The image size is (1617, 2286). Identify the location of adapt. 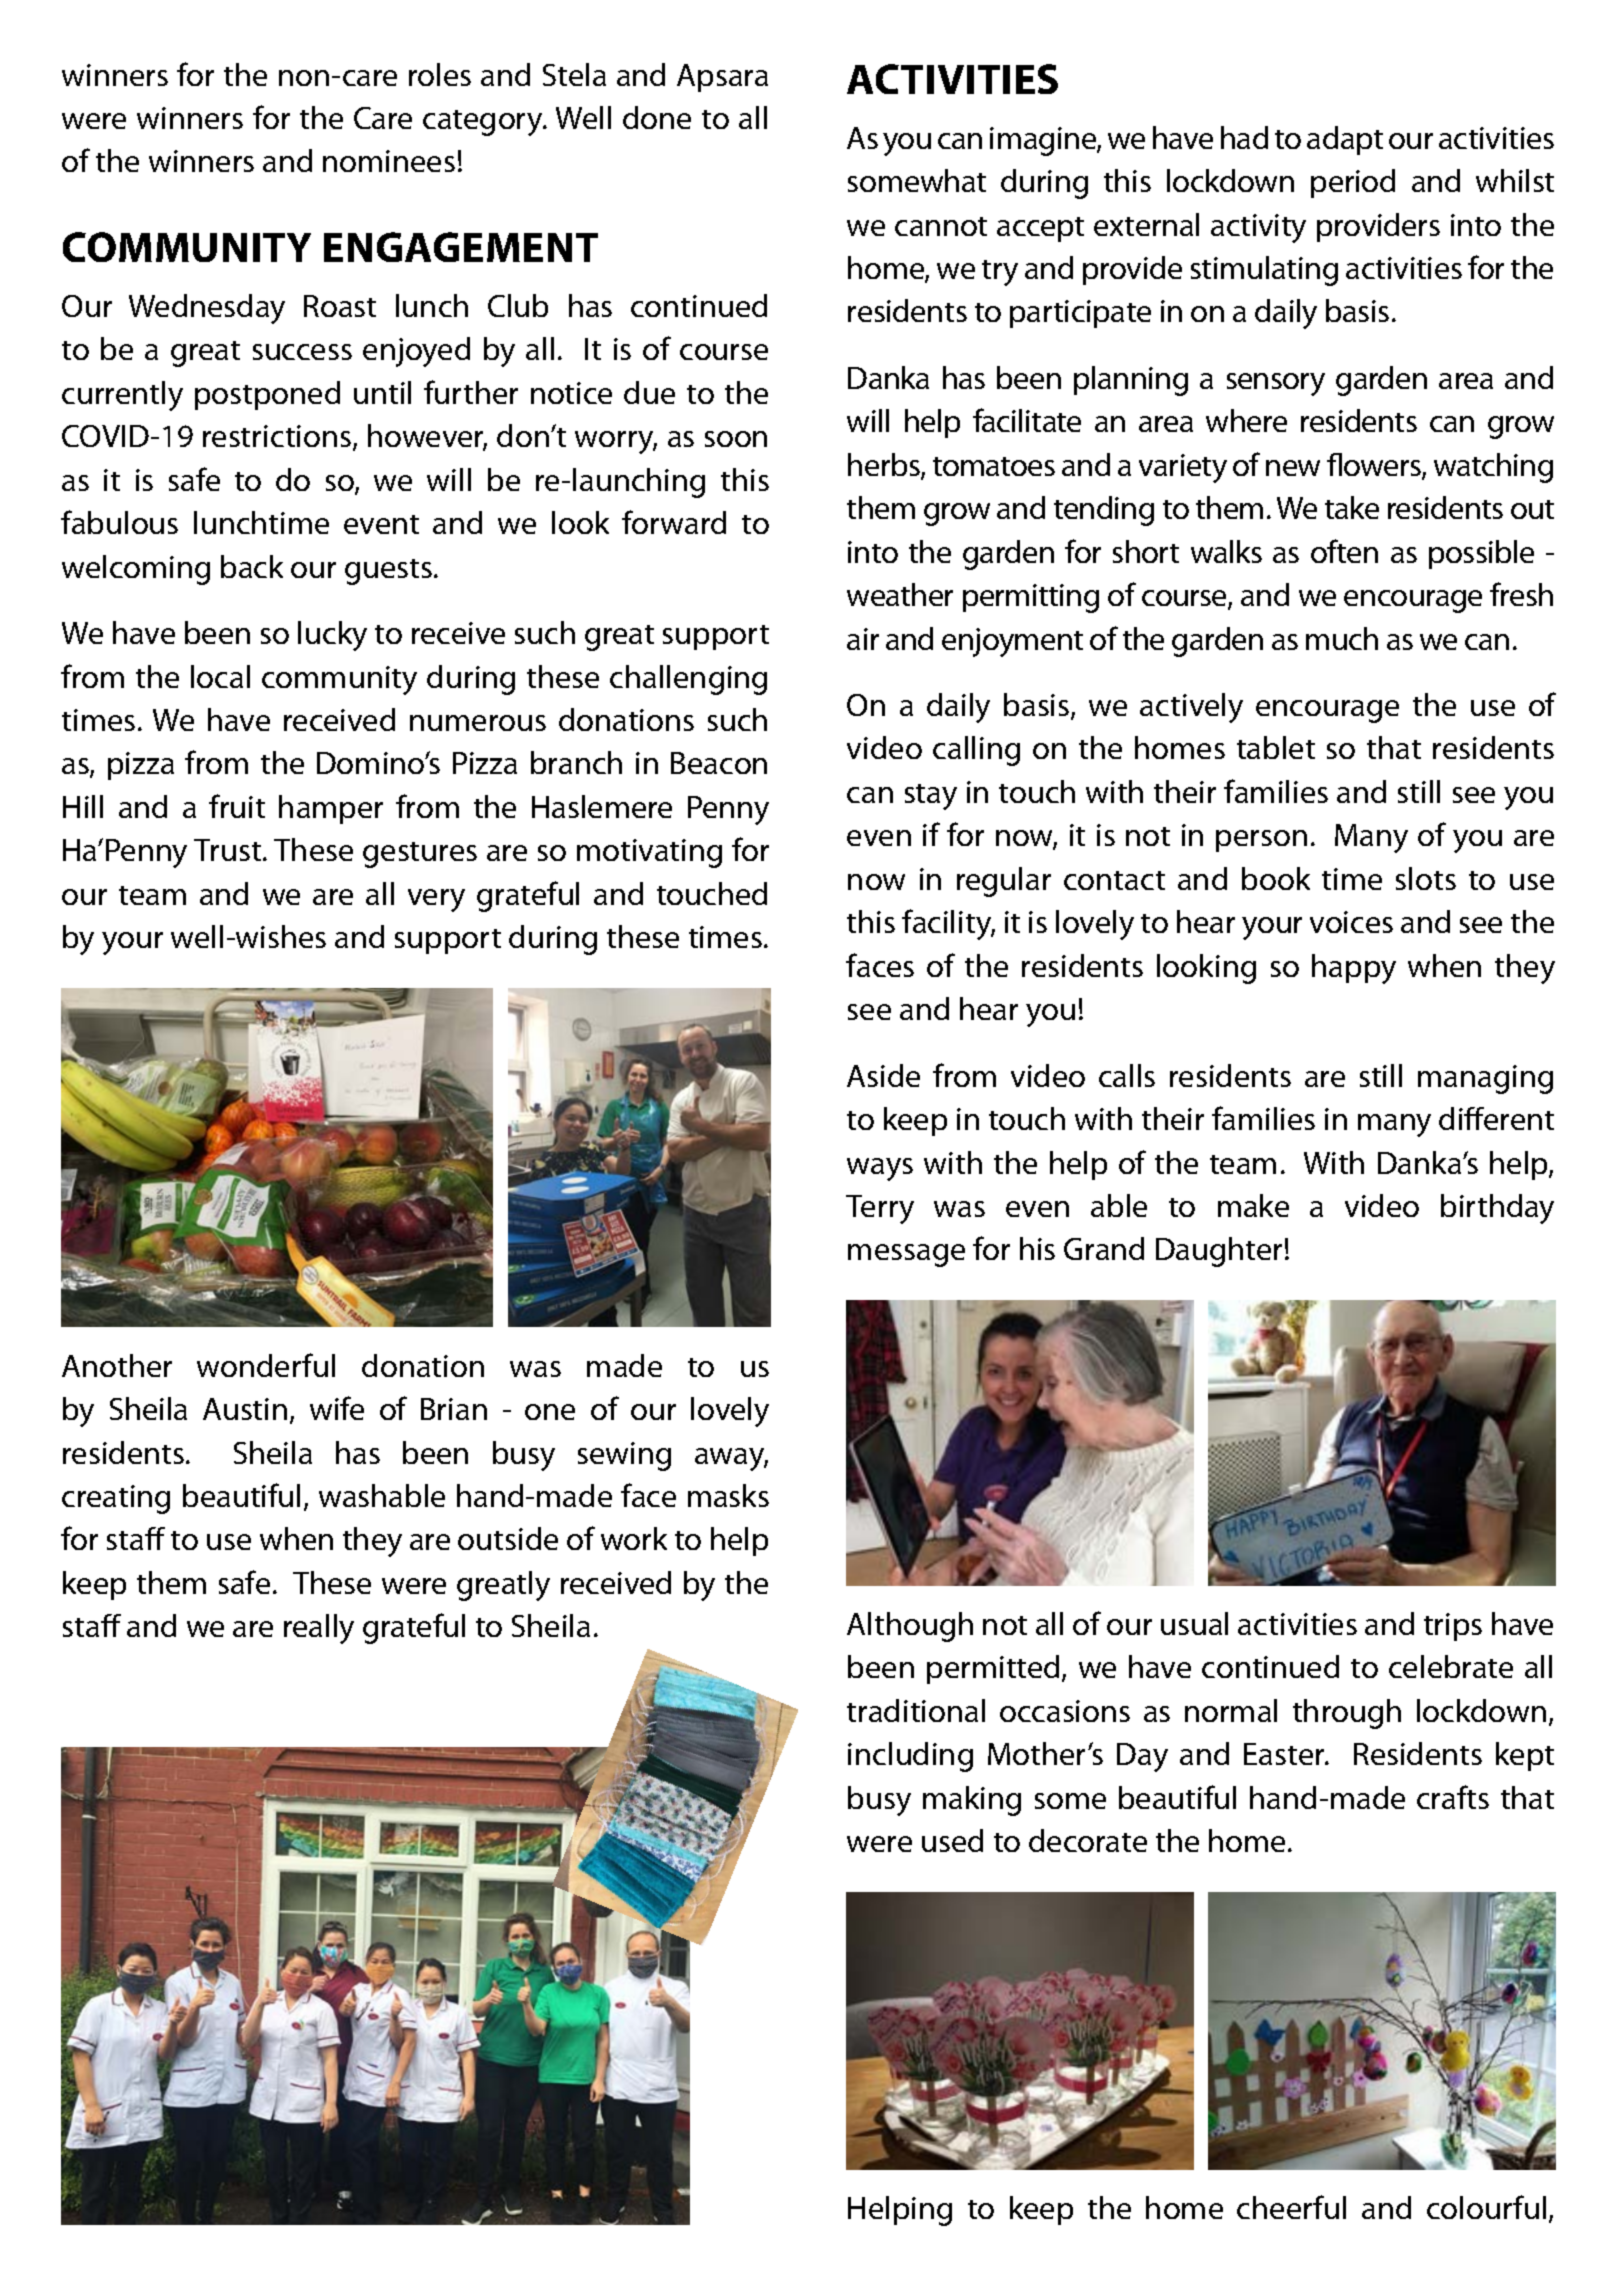
(1345, 140).
